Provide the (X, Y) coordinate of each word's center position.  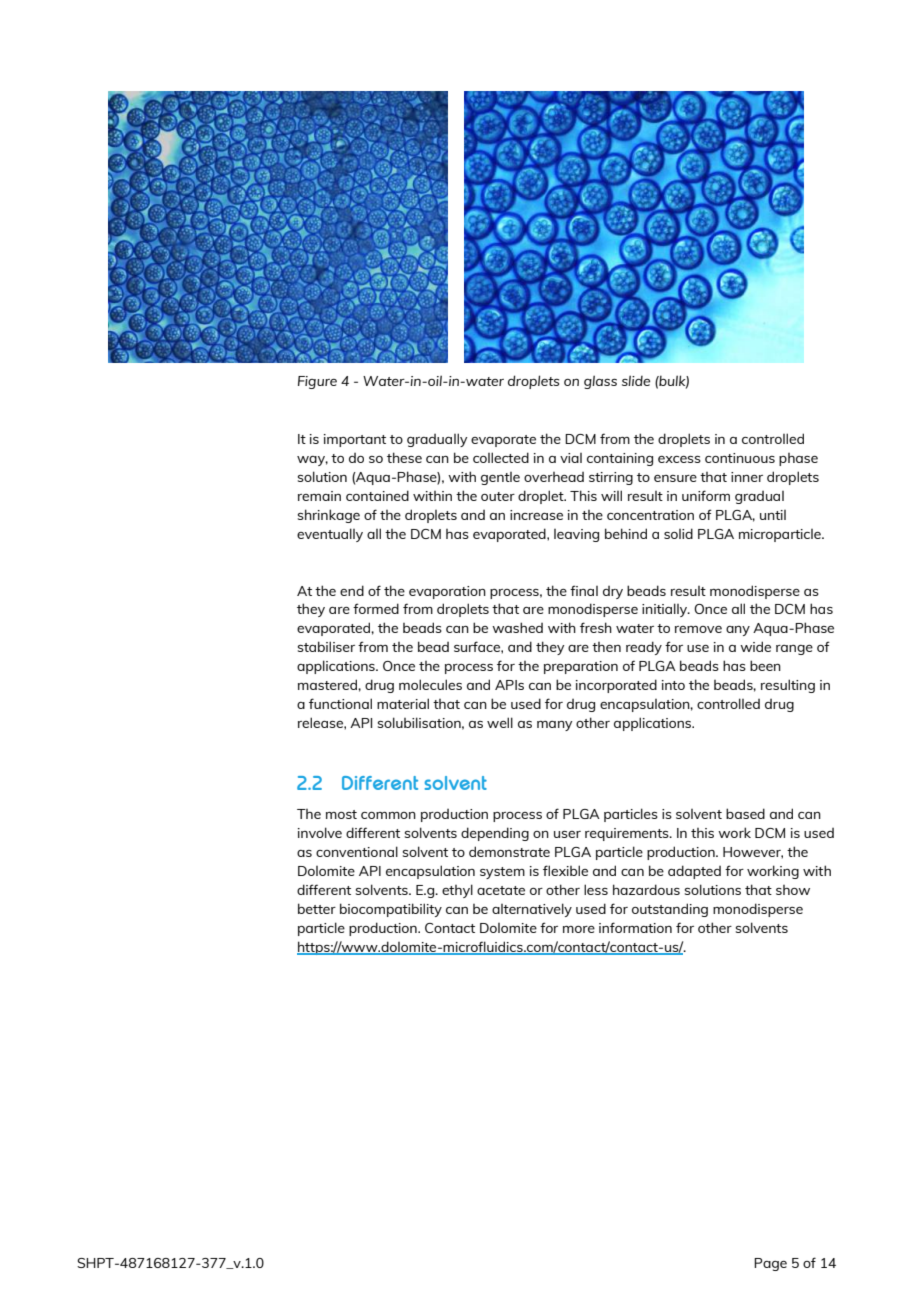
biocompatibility (391, 910)
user (567, 834)
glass (600, 382)
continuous (740, 458)
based (745, 813)
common (388, 815)
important (355, 440)
